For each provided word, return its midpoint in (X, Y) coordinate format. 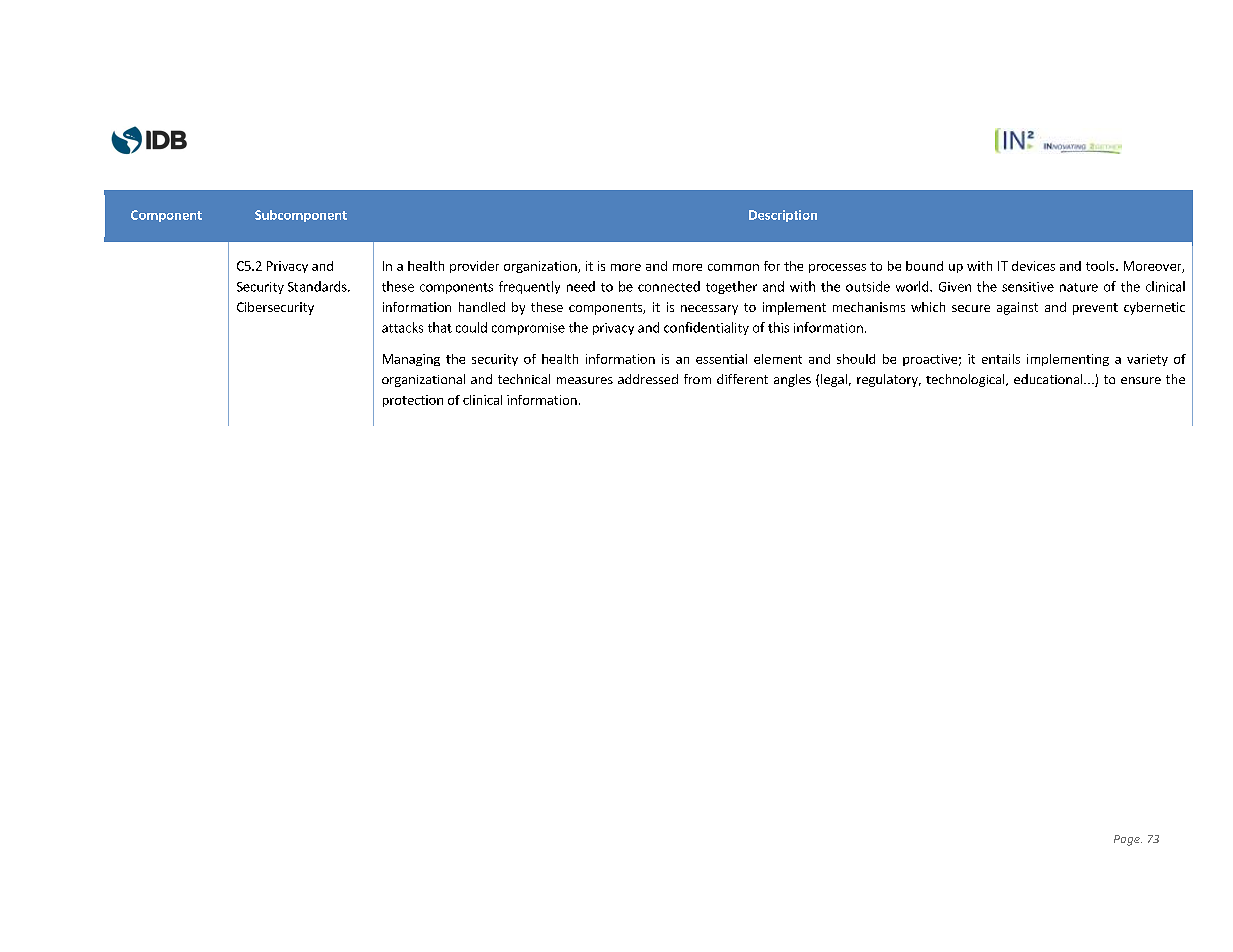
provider (474, 267)
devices (1033, 266)
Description (783, 216)
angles (792, 380)
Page (1128, 840)
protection (413, 401)
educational (1049, 379)
